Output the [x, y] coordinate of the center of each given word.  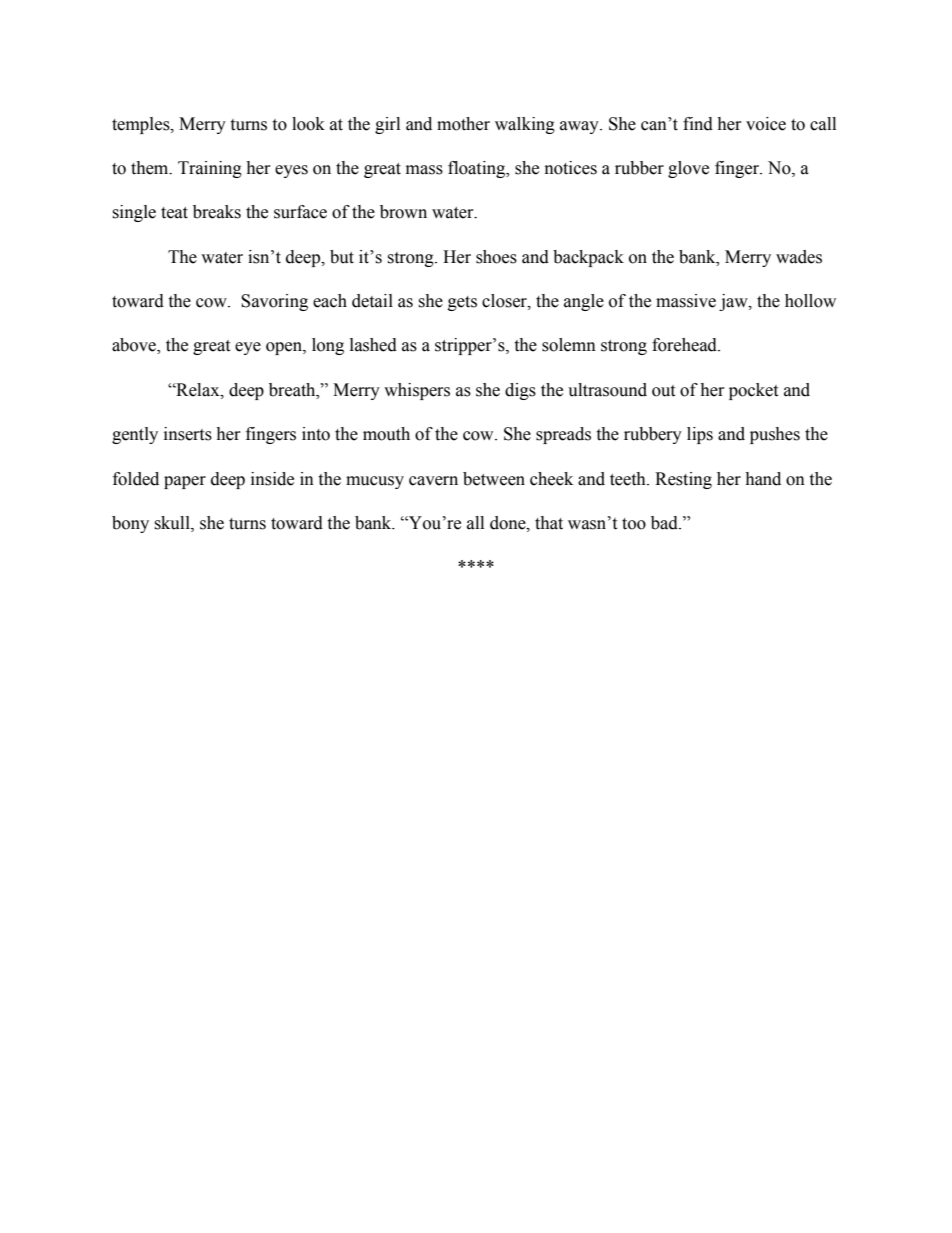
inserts [188, 434]
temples [142, 125]
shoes [496, 257]
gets [462, 303]
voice [766, 124]
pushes [775, 435]
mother [463, 124]
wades [799, 257]
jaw [734, 302]
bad [665, 523]
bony [130, 524]
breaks [217, 212]
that [549, 523]
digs [520, 391]
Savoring [274, 302]
